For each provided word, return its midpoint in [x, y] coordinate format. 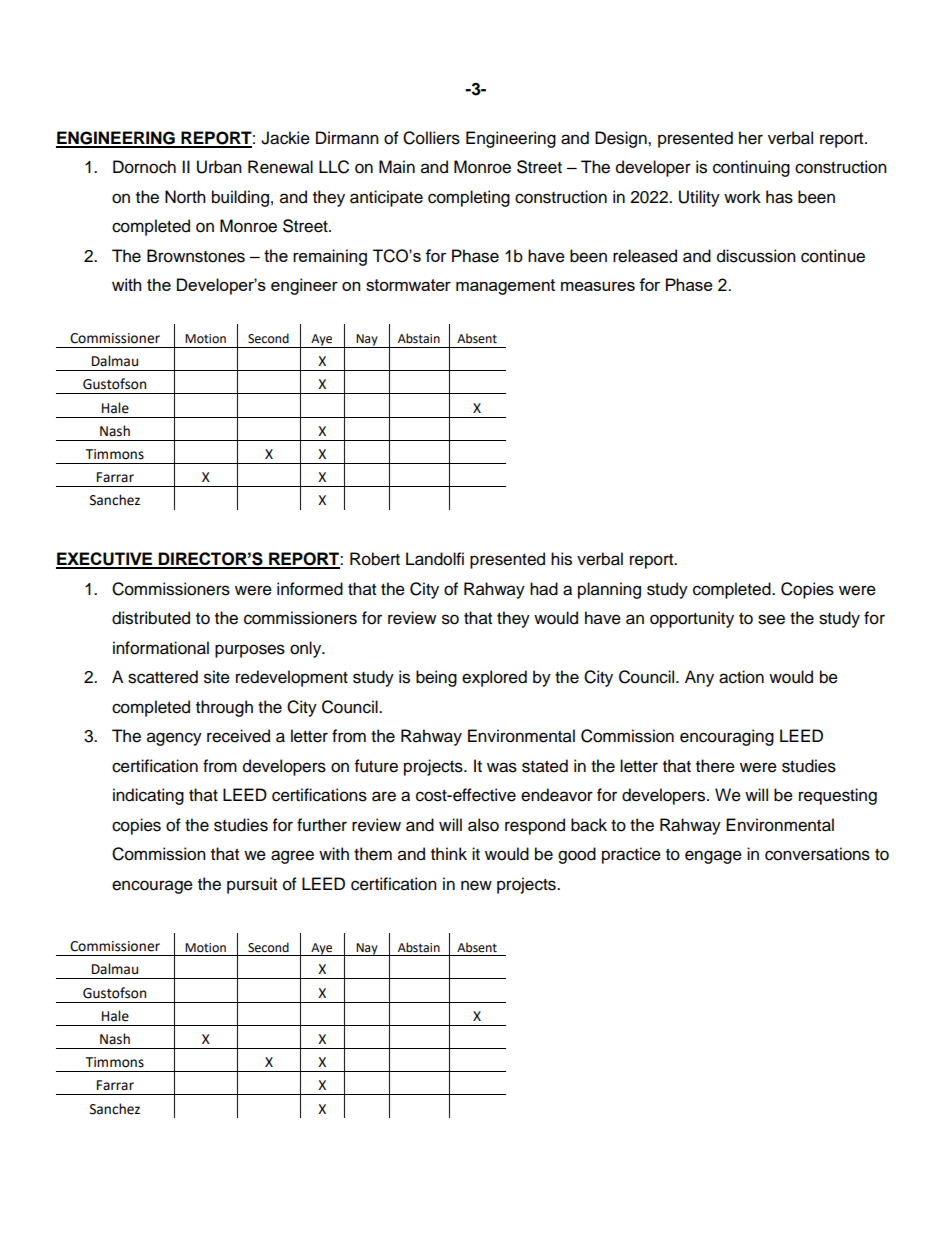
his [561, 559]
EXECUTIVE [105, 560]
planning [609, 590]
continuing [751, 168]
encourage [152, 887]
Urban [219, 167]
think [449, 853]
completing [469, 198]
